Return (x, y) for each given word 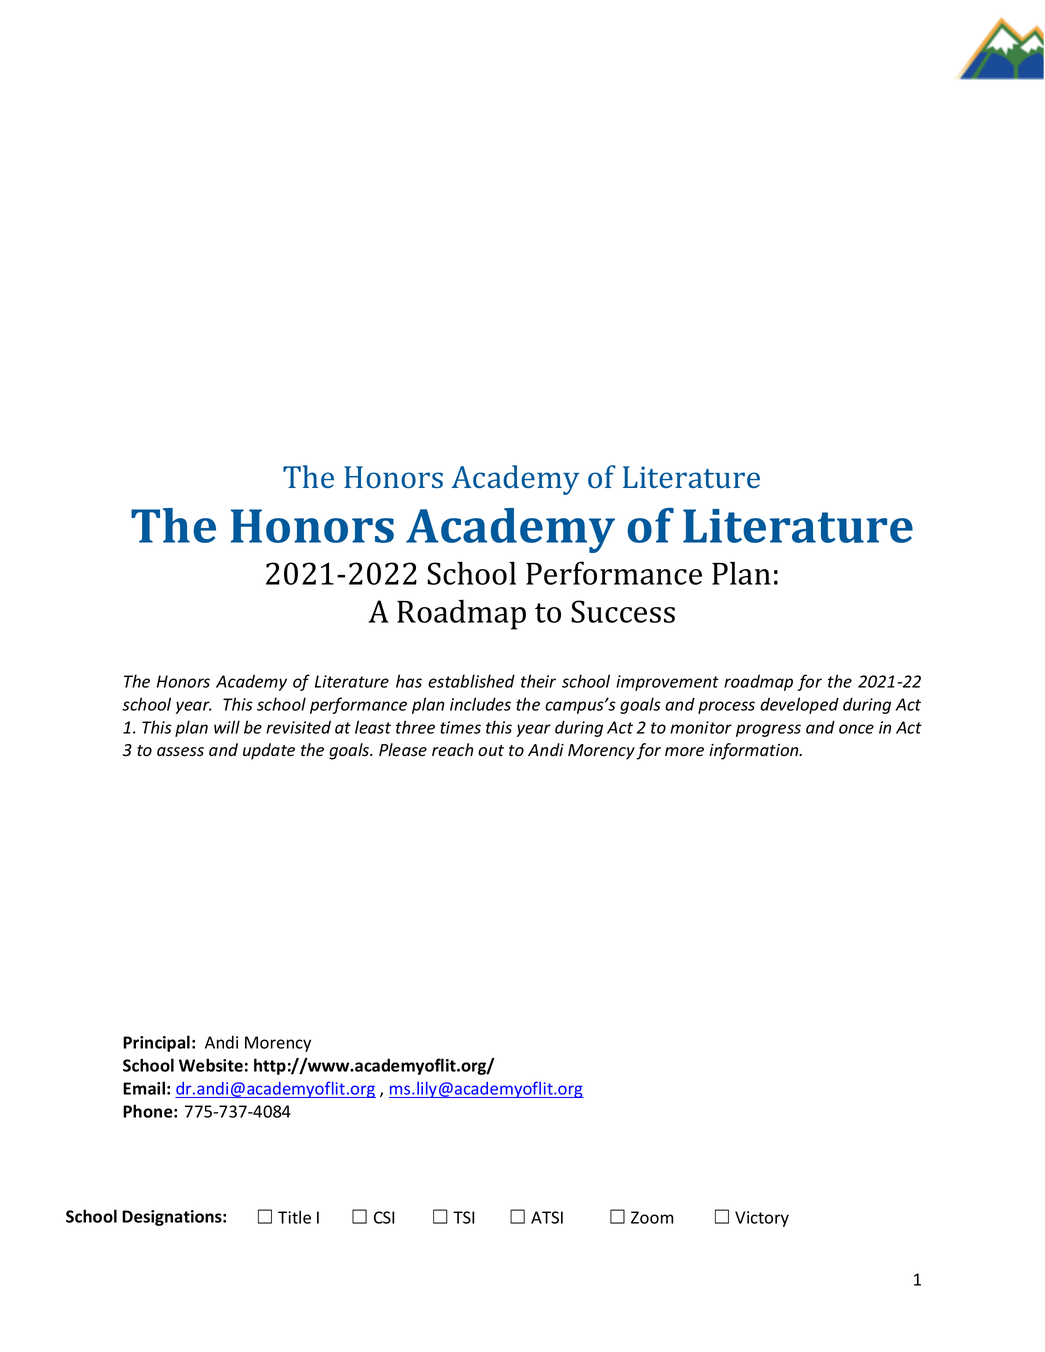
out (491, 751)
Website (211, 1065)
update (269, 751)
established (471, 681)
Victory (762, 1219)
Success (623, 611)
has (409, 681)
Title (294, 1217)
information (755, 751)
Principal (156, 1043)
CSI (384, 1217)
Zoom (652, 1217)
